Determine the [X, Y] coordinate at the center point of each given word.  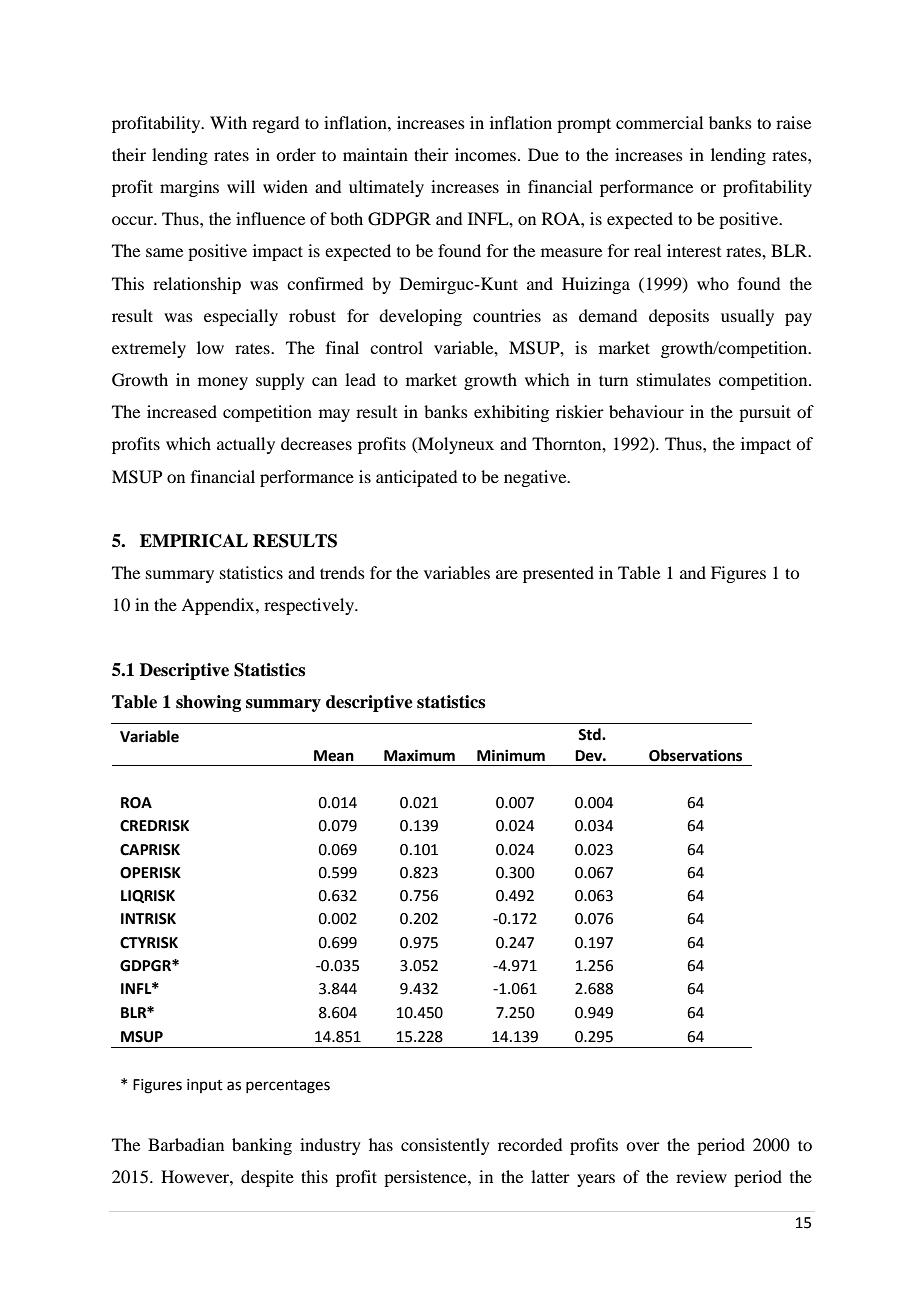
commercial [659, 122]
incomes [485, 154]
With [228, 122]
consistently [445, 1146]
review [701, 1176]
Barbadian [186, 1144]
